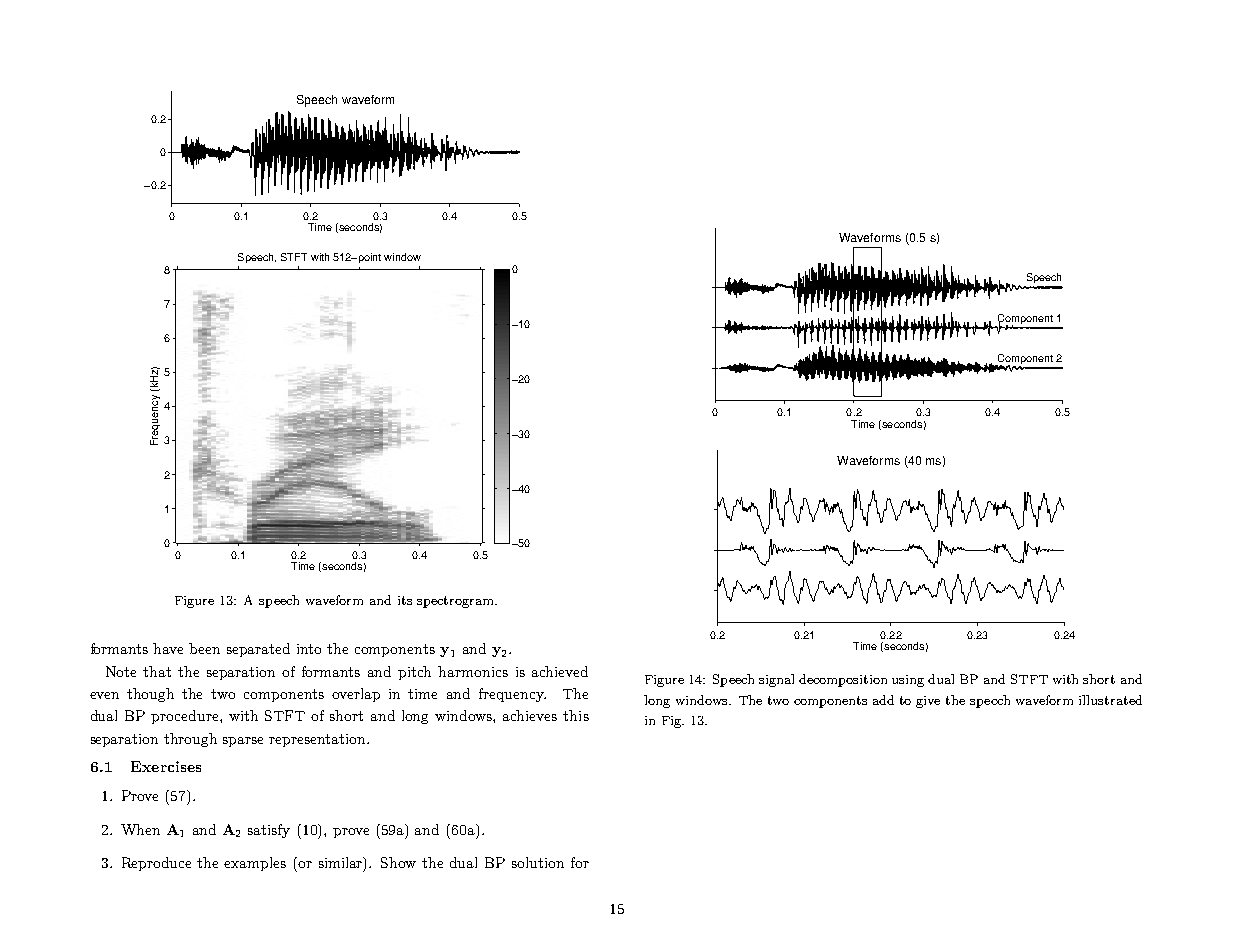 This screenshot has height=952, width=1233. What do you see at coordinates (405, 600) in the screenshot?
I see `its` at bounding box center [405, 600].
